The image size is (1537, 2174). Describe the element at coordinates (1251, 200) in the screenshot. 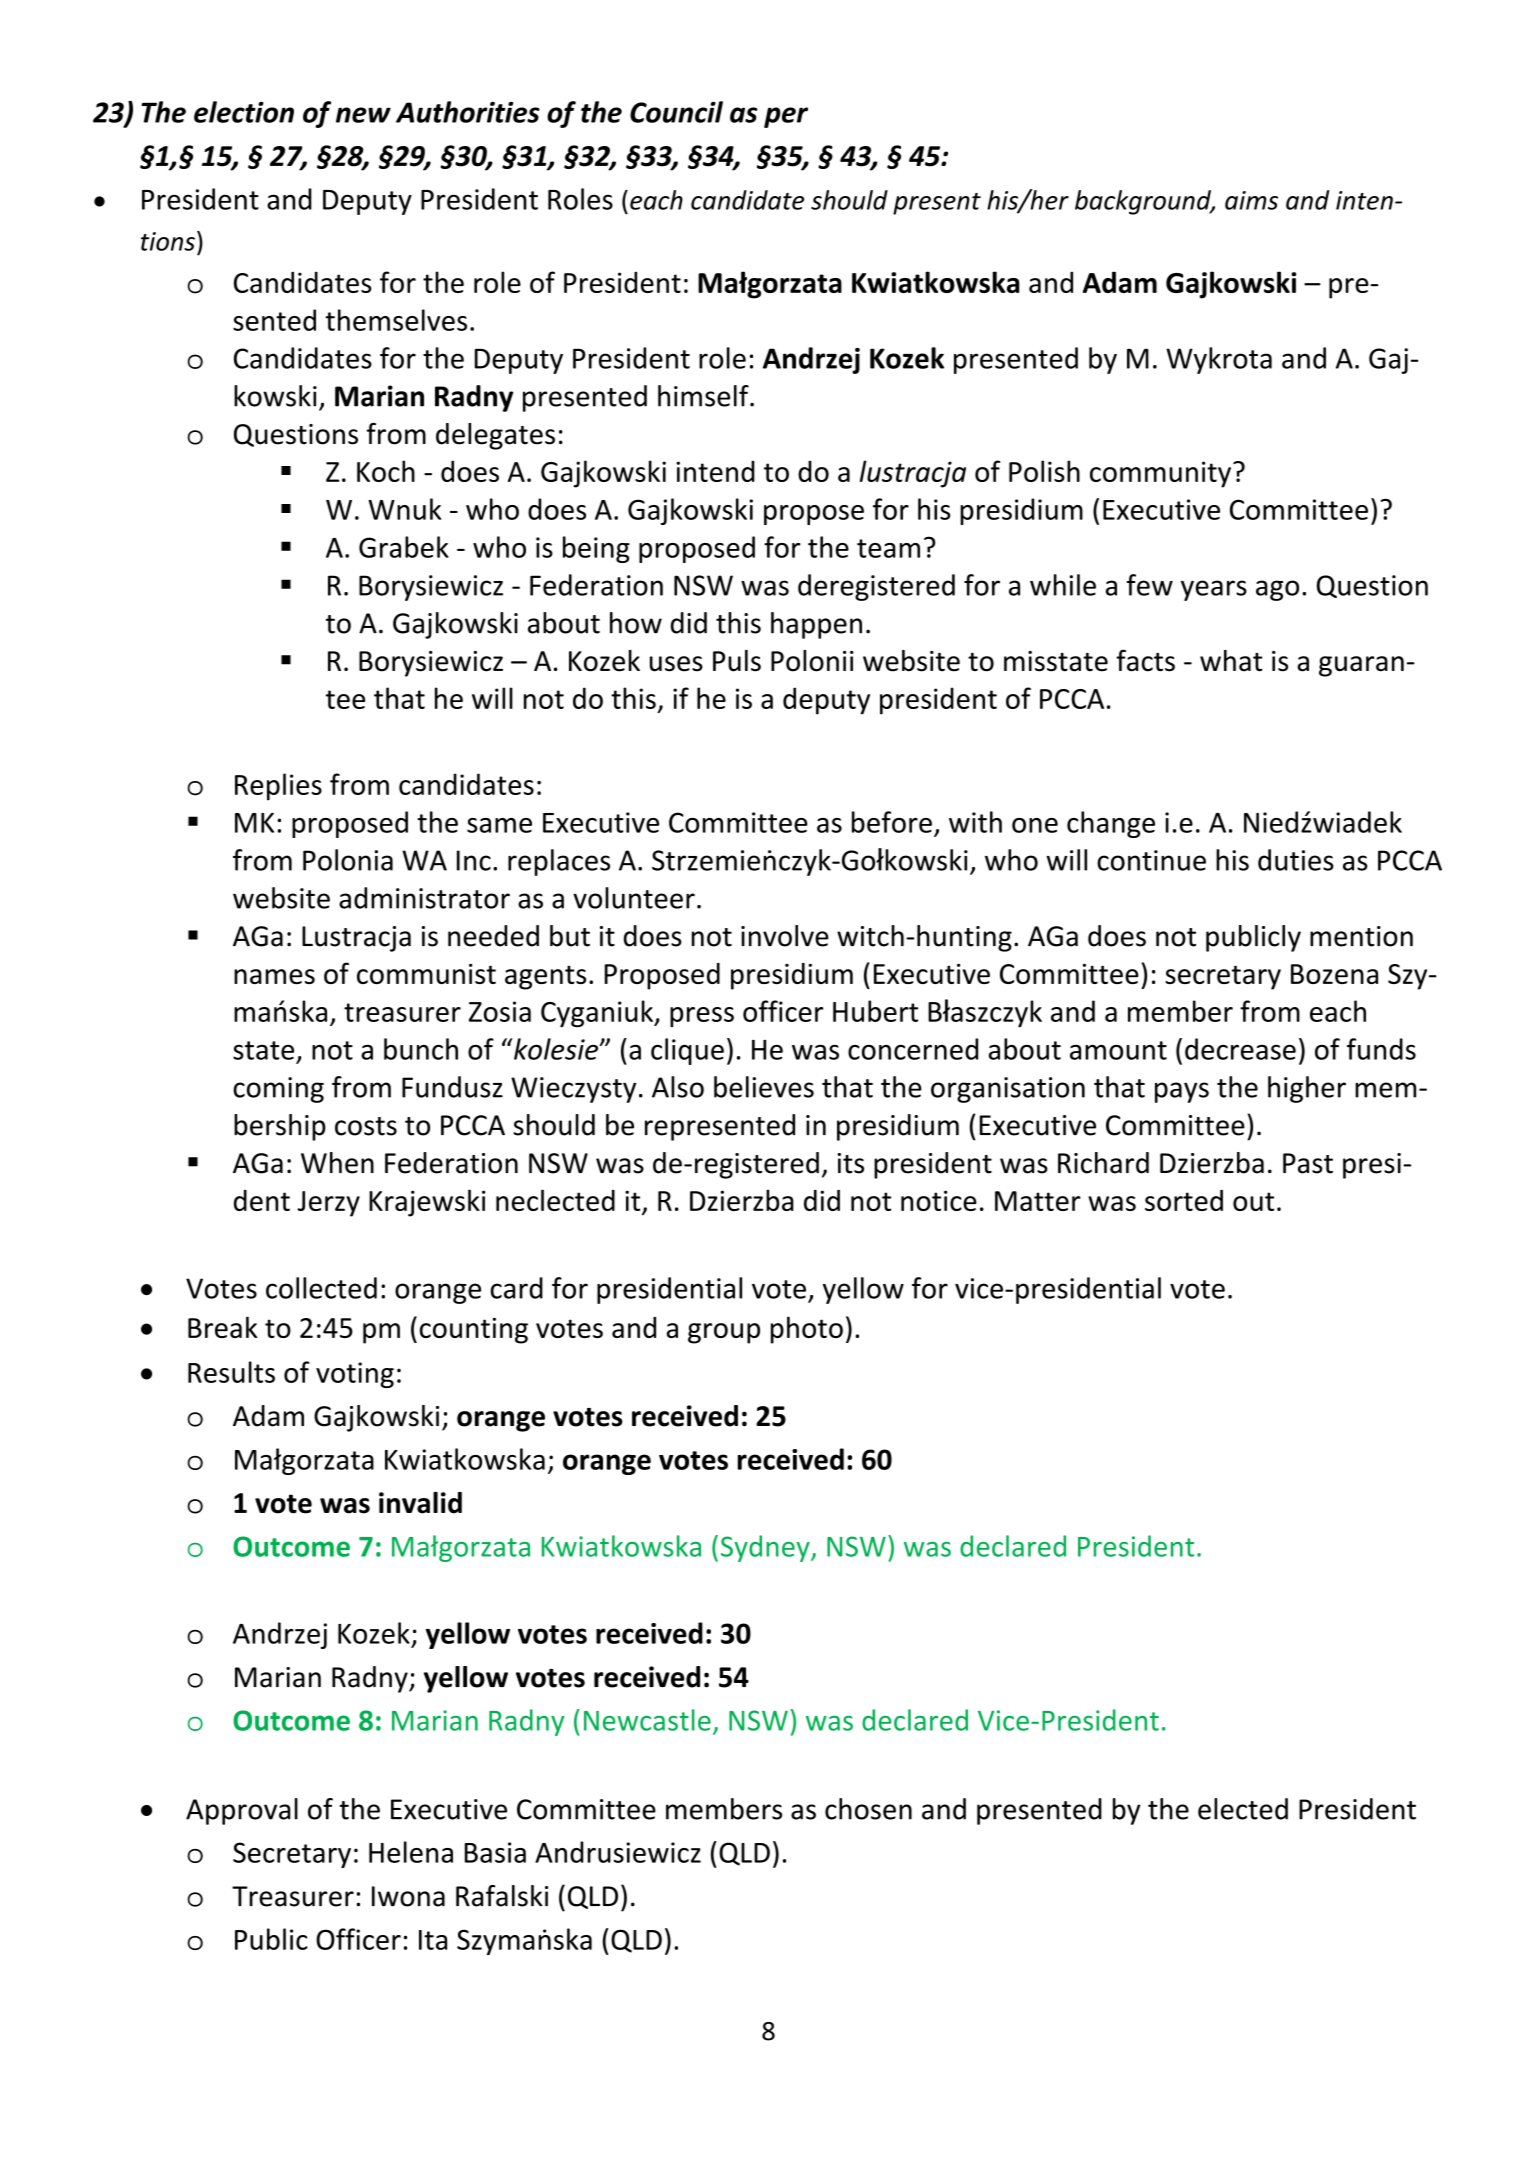

I see `aims` at that location.
